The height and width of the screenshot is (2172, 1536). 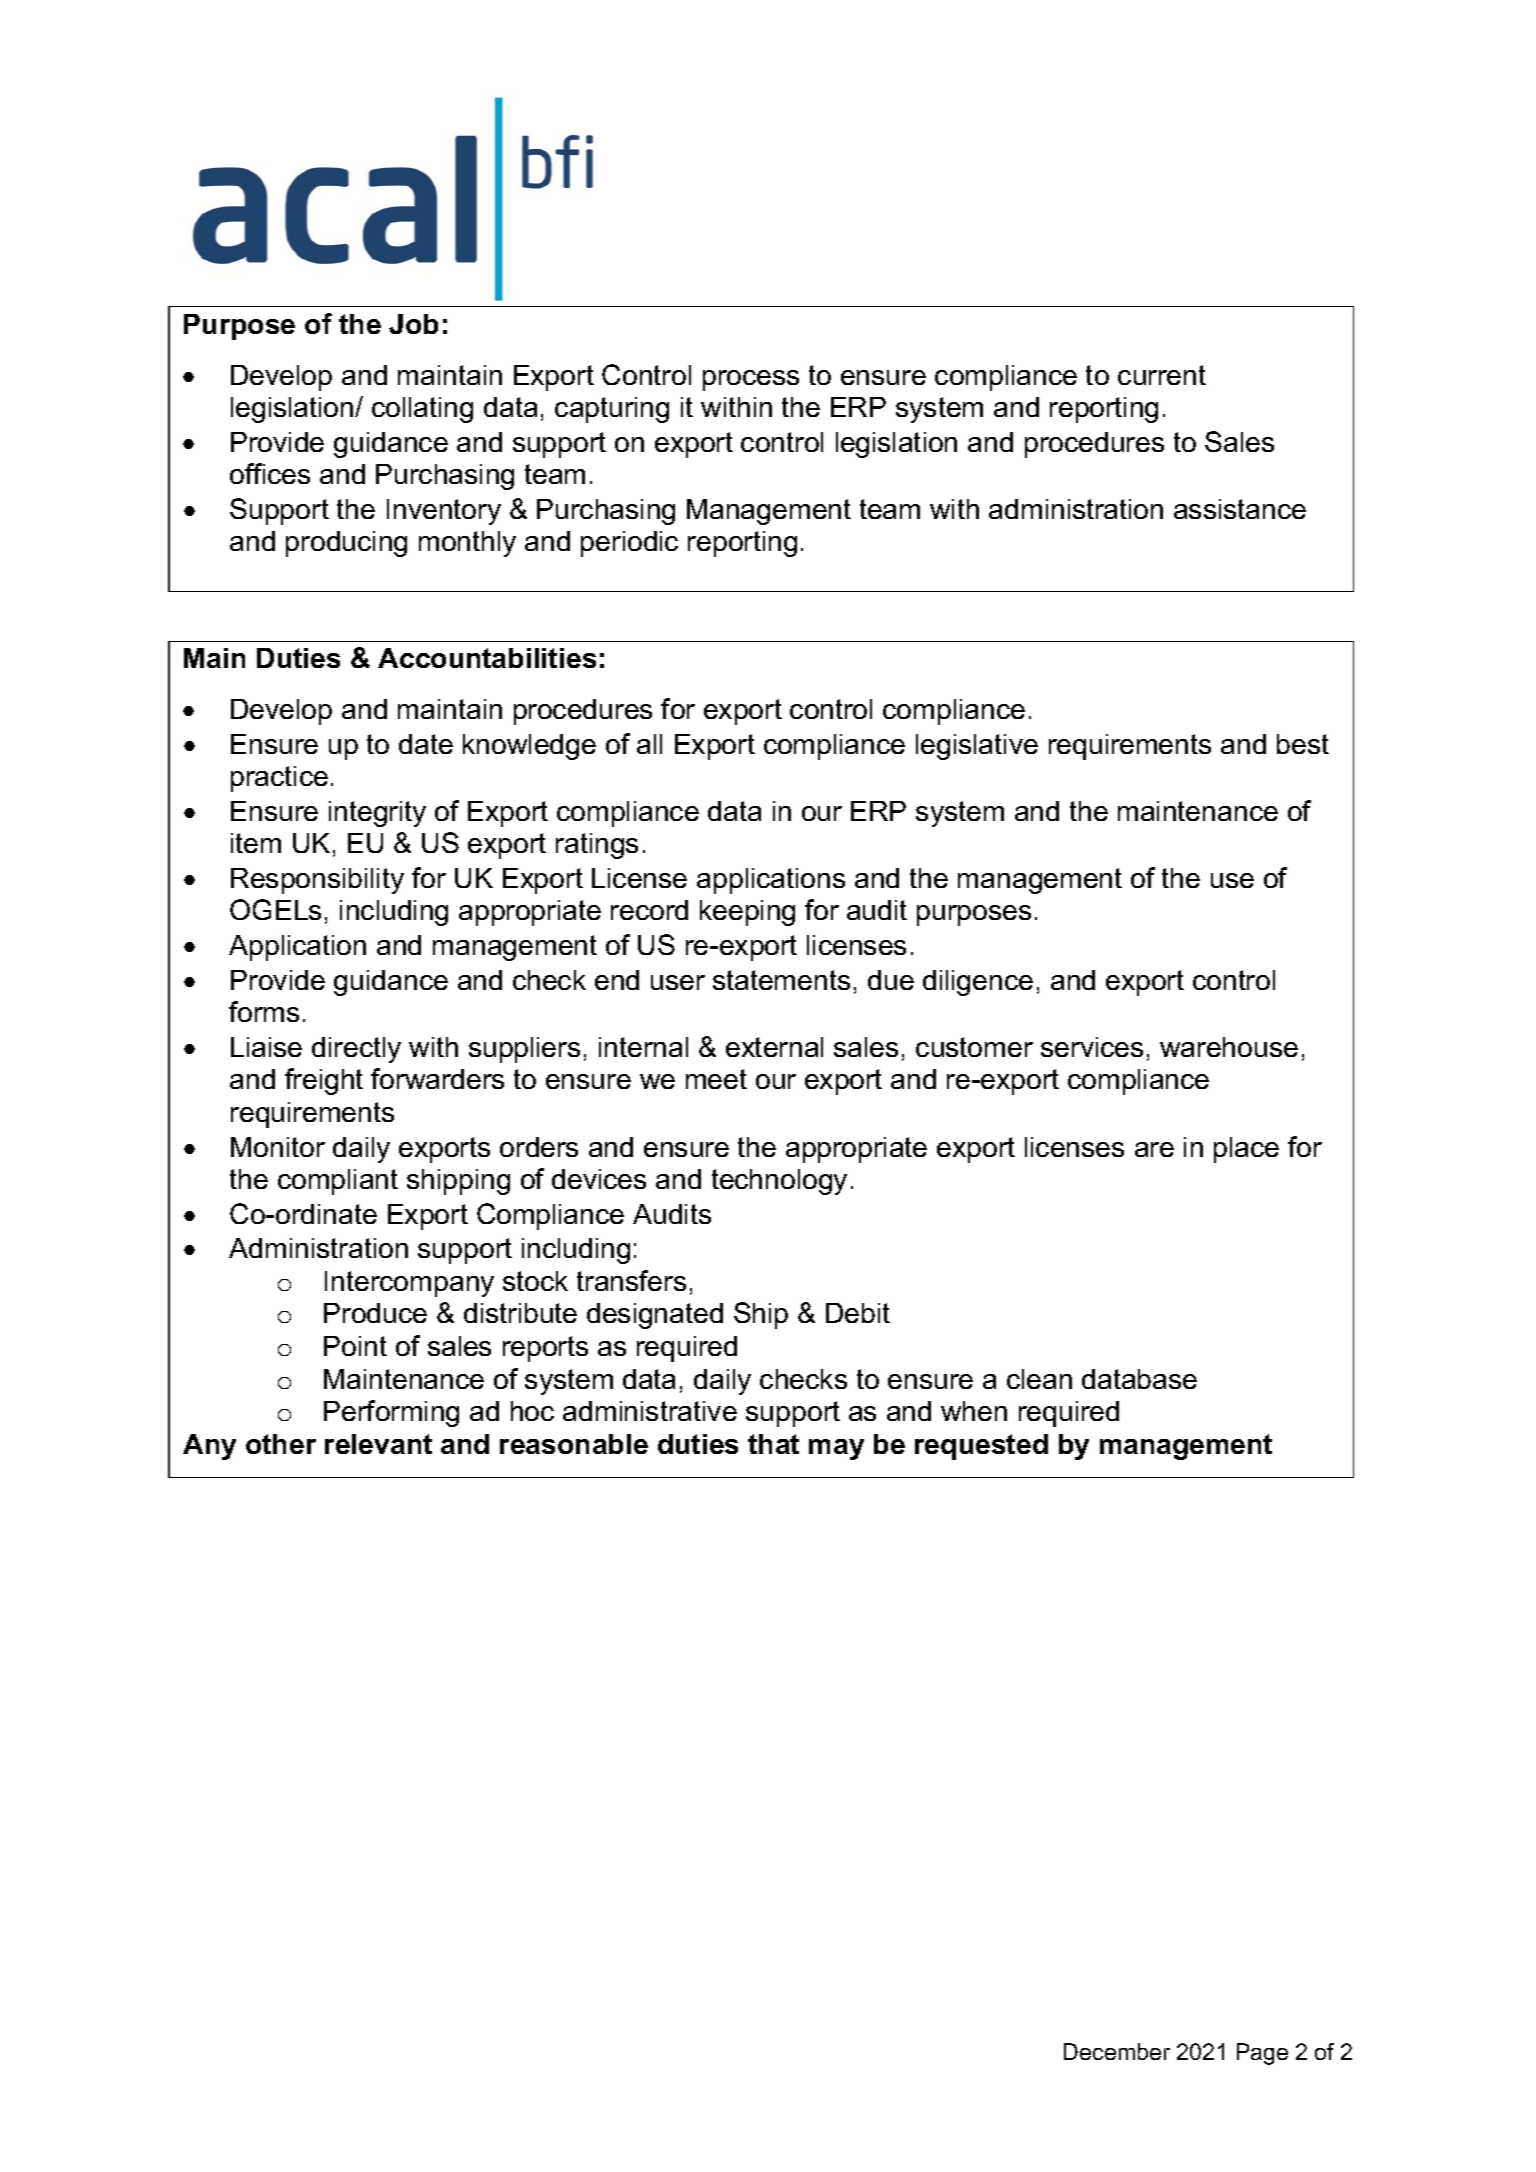 What do you see at coordinates (422, 410) in the screenshot?
I see `collating` at bounding box center [422, 410].
